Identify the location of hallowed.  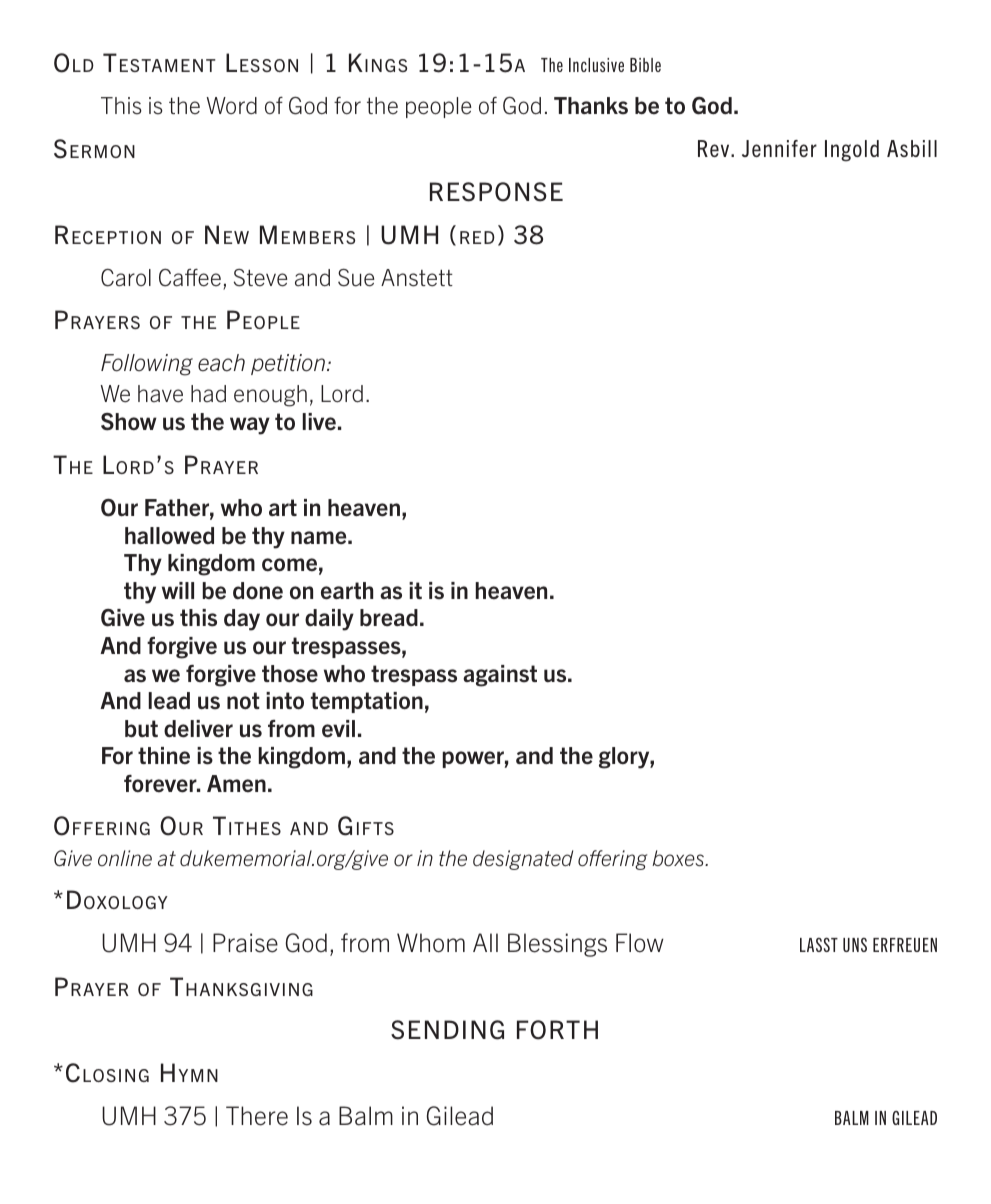
(169, 536).
